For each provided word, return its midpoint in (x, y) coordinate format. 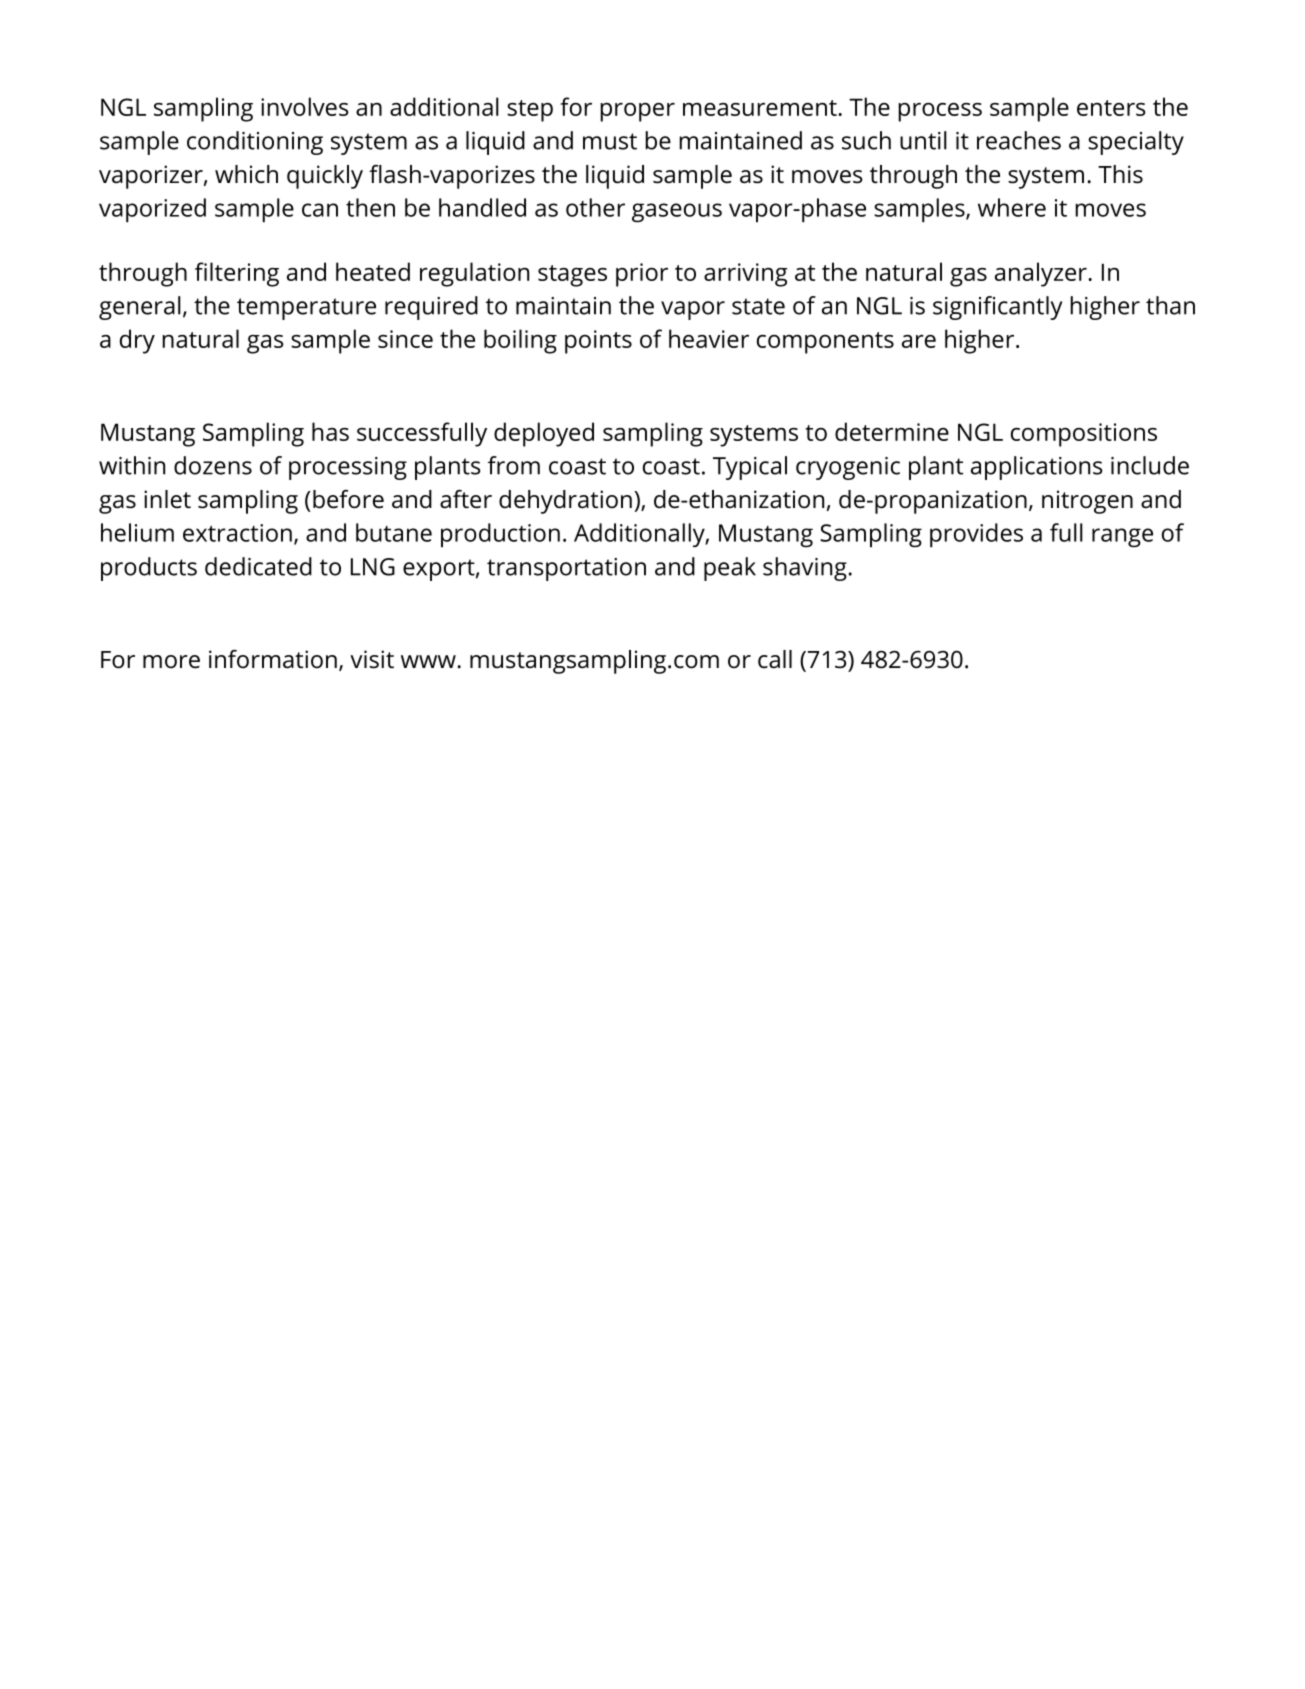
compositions (1084, 435)
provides (976, 535)
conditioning (255, 143)
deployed (544, 434)
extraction (237, 533)
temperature (306, 309)
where (1012, 207)
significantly (997, 308)
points (598, 342)
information (273, 659)
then (370, 207)
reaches (1019, 140)
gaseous (677, 212)
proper (637, 112)
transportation (566, 569)
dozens (213, 465)
